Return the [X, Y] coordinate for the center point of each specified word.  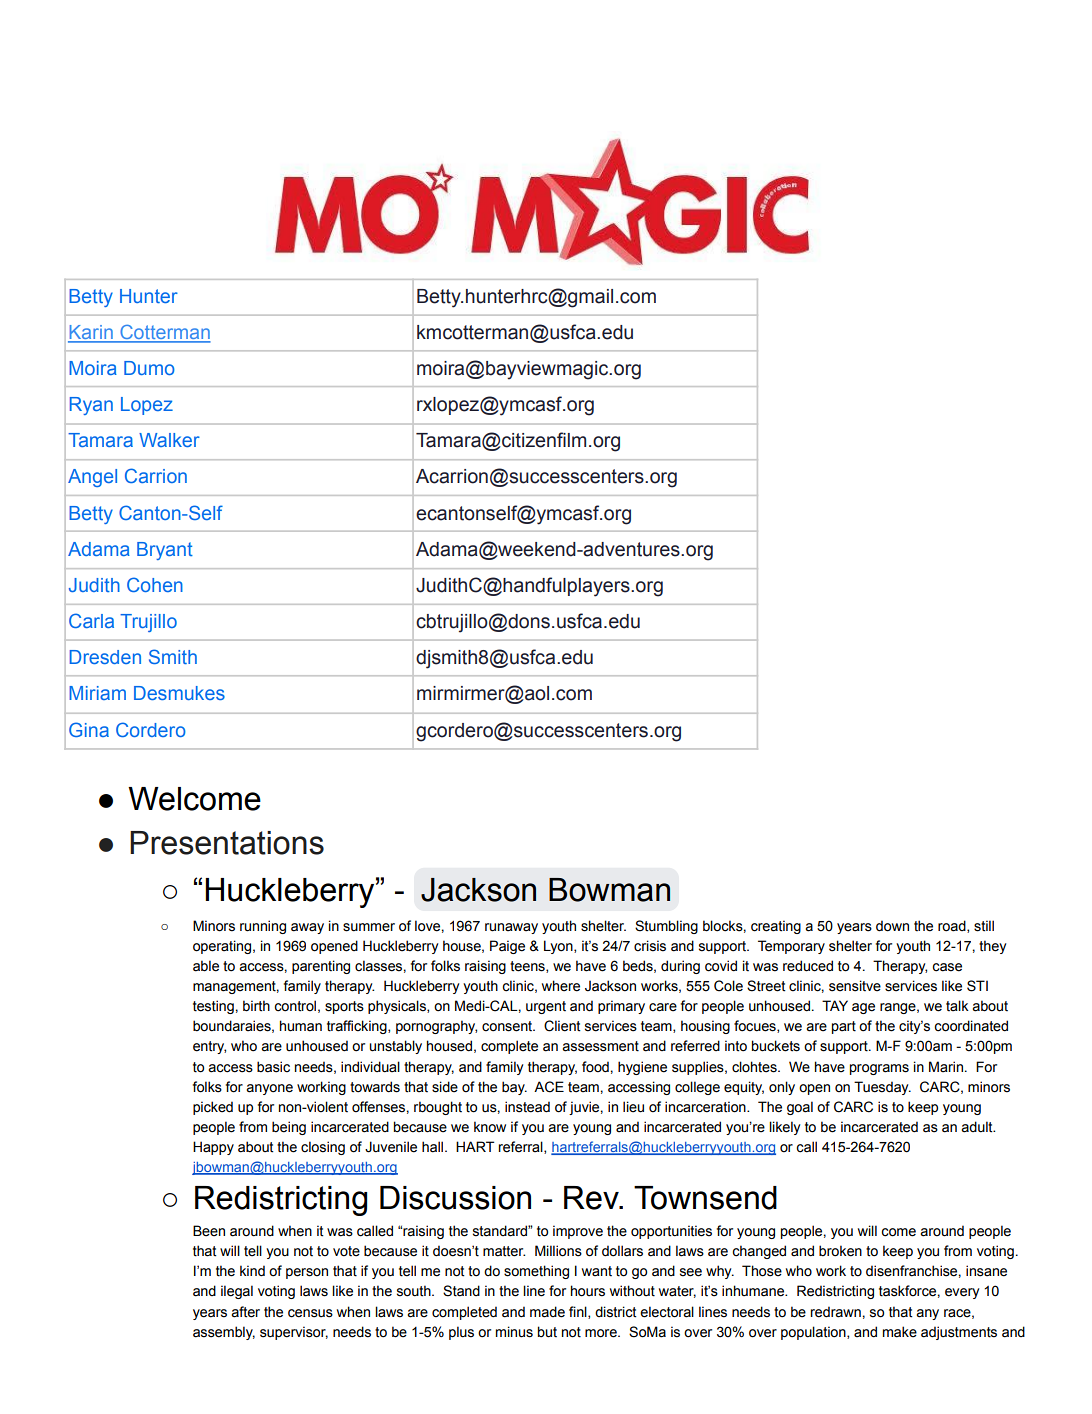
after [245, 1312]
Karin [91, 333]
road [953, 926]
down [892, 926]
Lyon [559, 947]
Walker [169, 440]
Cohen [155, 584]
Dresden [105, 657]
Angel [92, 478]
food [595, 1067]
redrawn [835, 1312]
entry [209, 1047]
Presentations [227, 843]
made [547, 1312]
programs [879, 1069]
